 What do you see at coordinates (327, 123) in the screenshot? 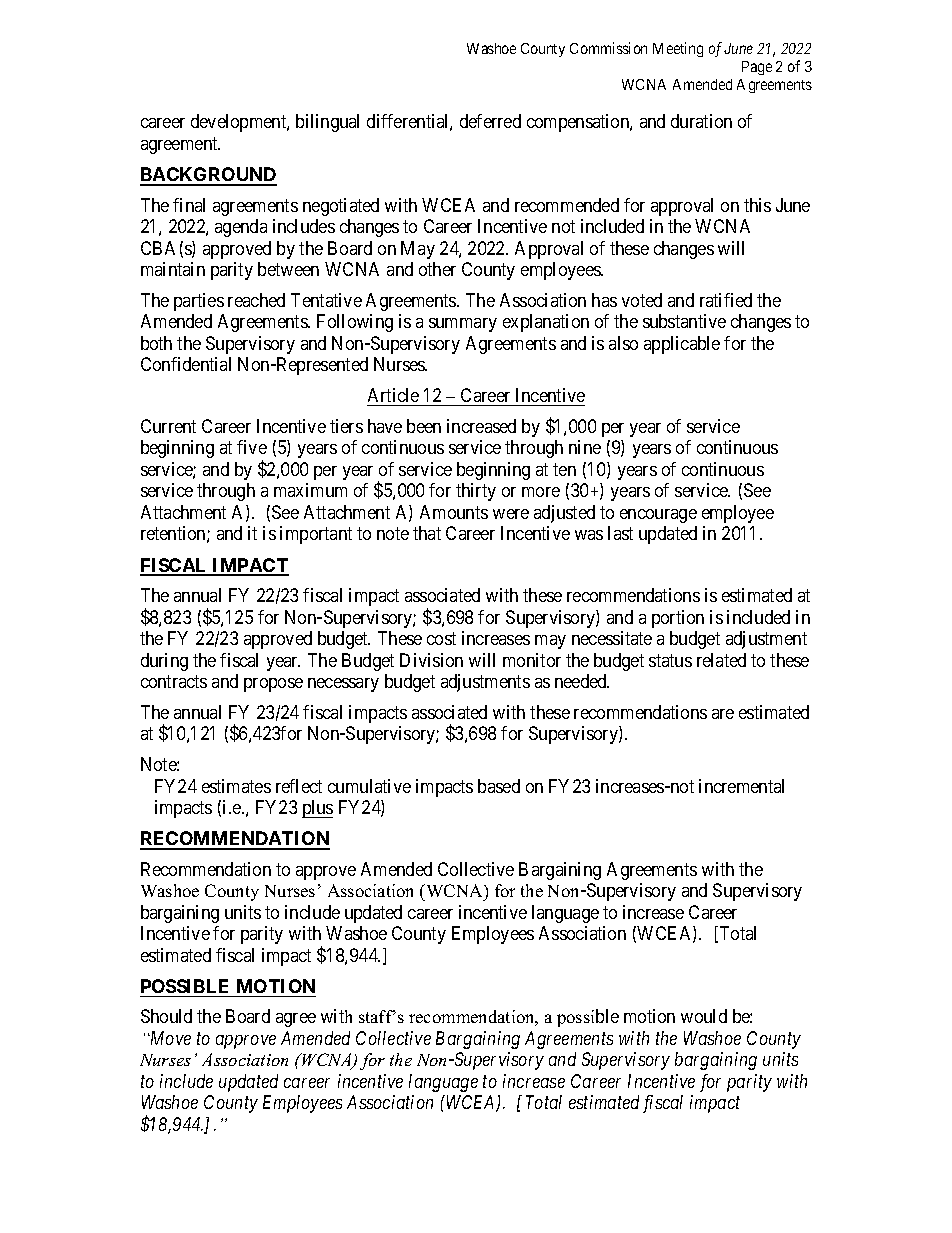
I see `bilingual` at bounding box center [327, 123].
